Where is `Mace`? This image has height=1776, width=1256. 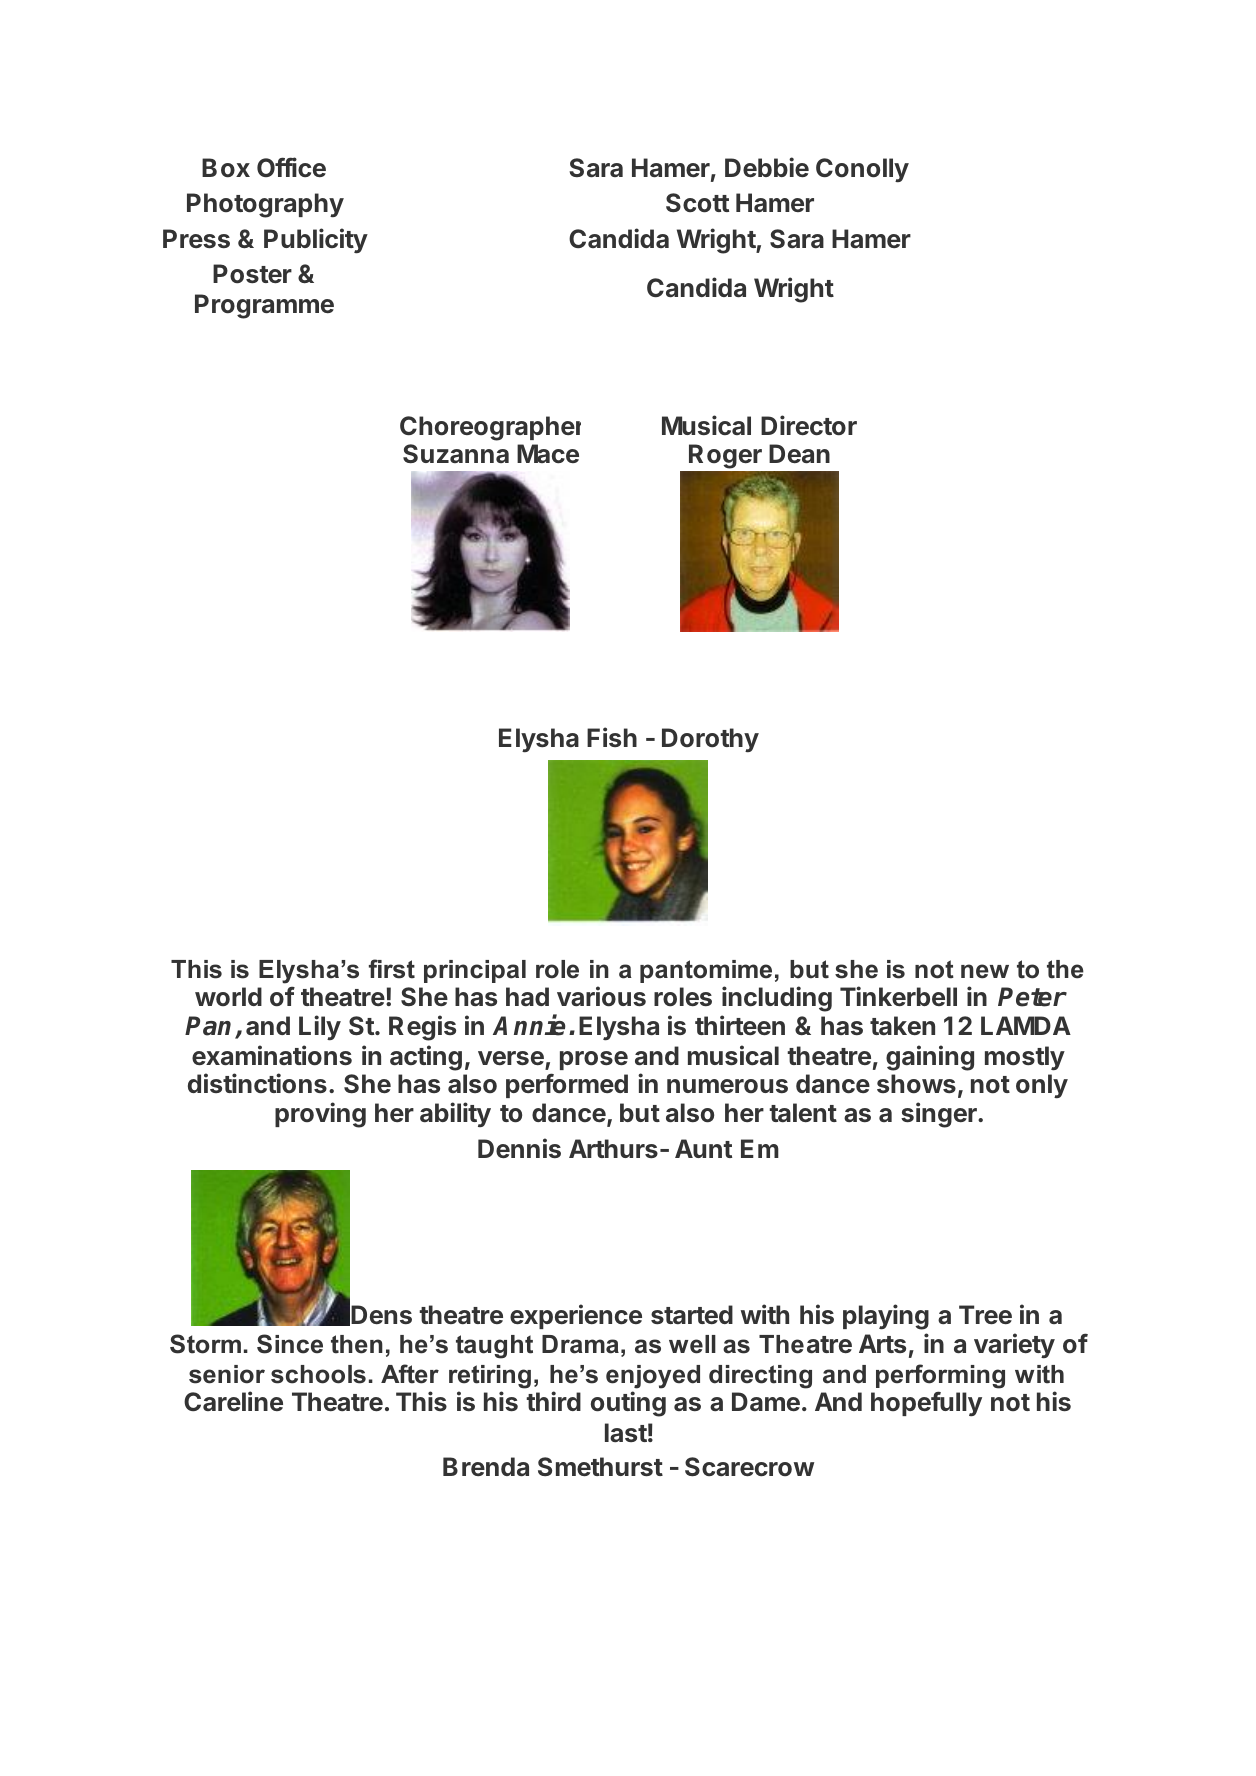 Mace is located at coordinates (548, 454).
